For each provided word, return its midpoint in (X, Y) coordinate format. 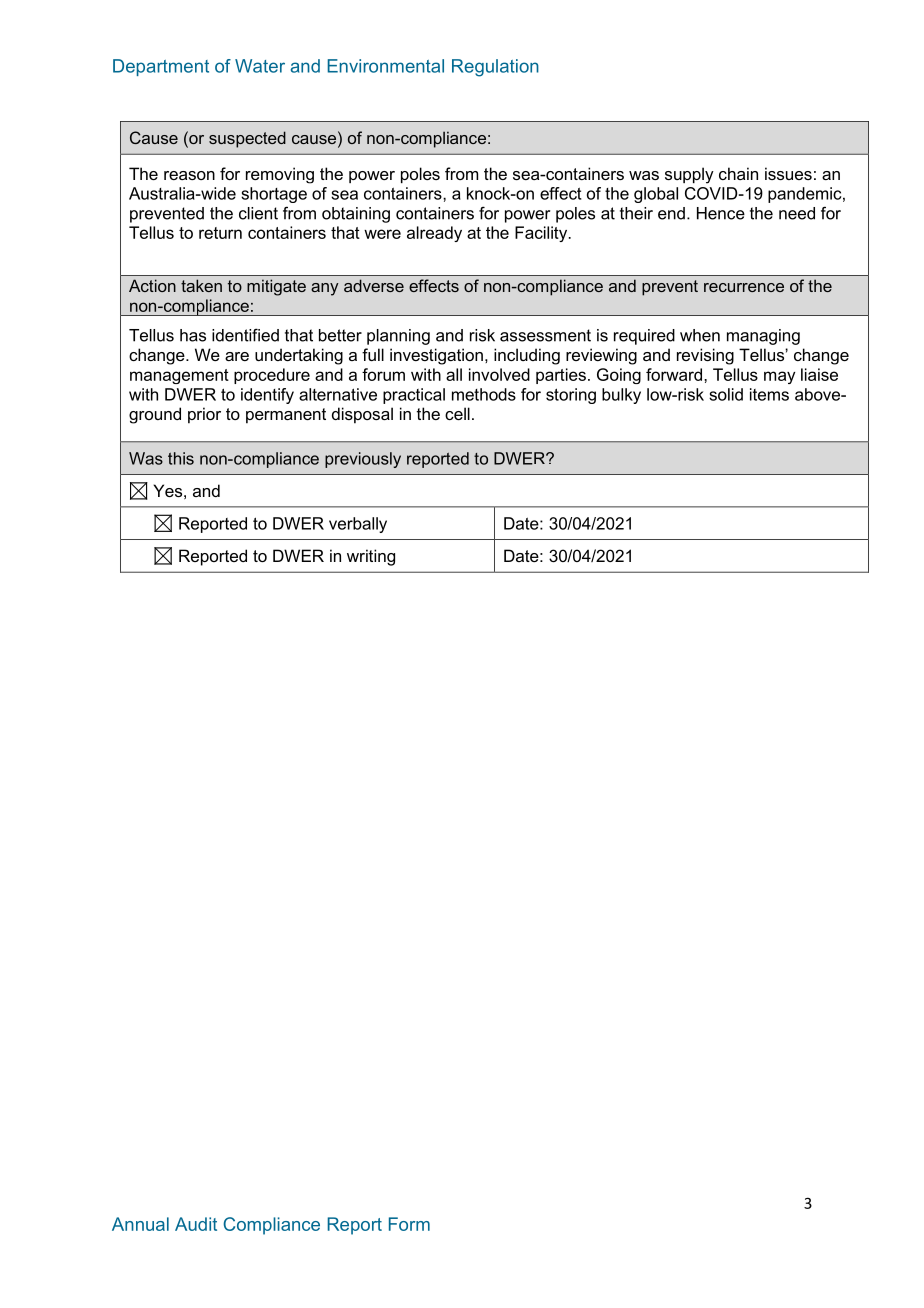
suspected (247, 139)
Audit (196, 1224)
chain (738, 173)
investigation (436, 356)
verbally (358, 525)
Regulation (495, 68)
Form (409, 1224)
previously (363, 460)
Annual (140, 1224)
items (769, 394)
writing (371, 557)
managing (763, 337)
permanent (286, 416)
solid (726, 394)
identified (245, 335)
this (181, 458)
